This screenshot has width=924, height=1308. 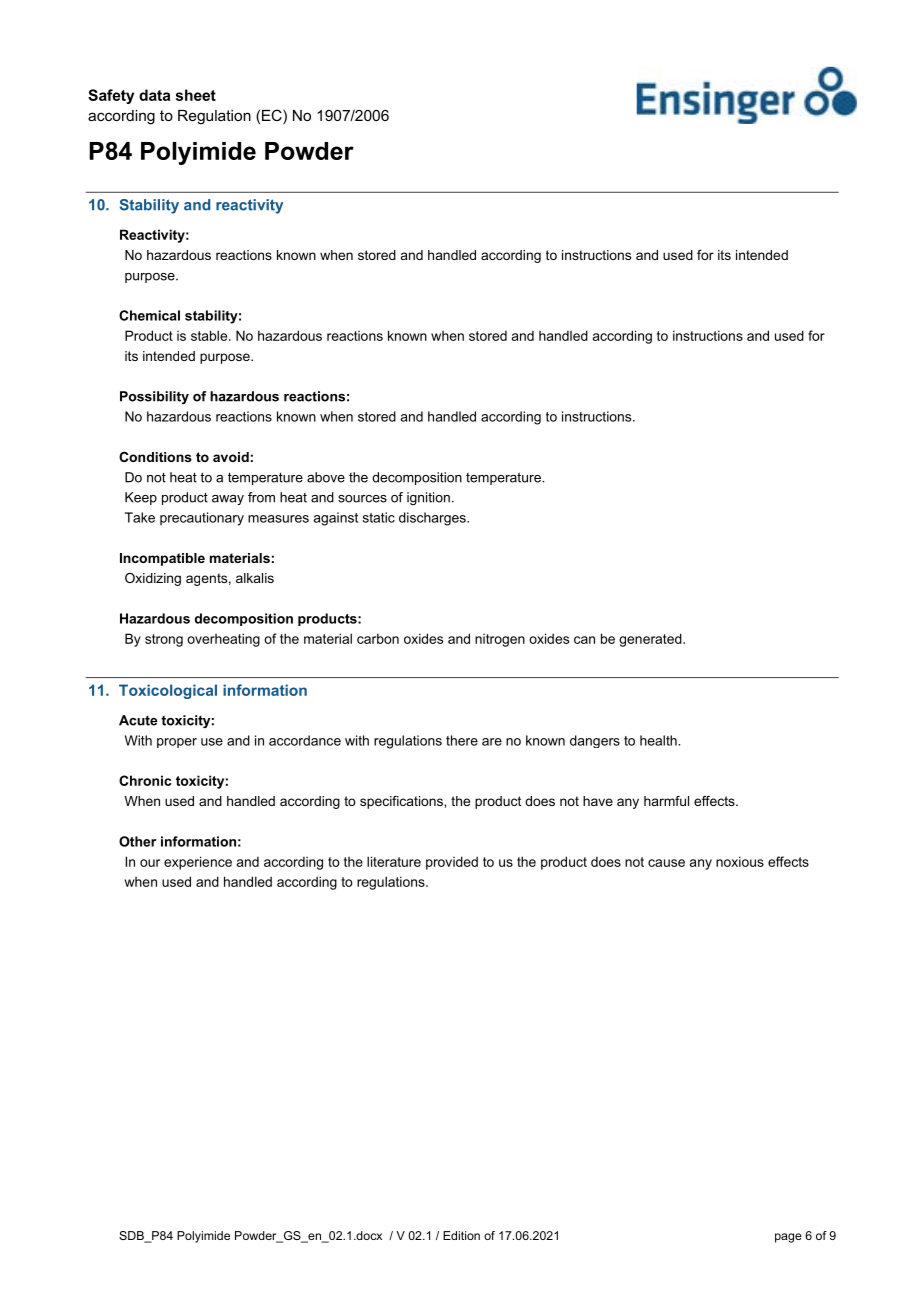 I want to click on sheet, so click(x=196, y=95).
